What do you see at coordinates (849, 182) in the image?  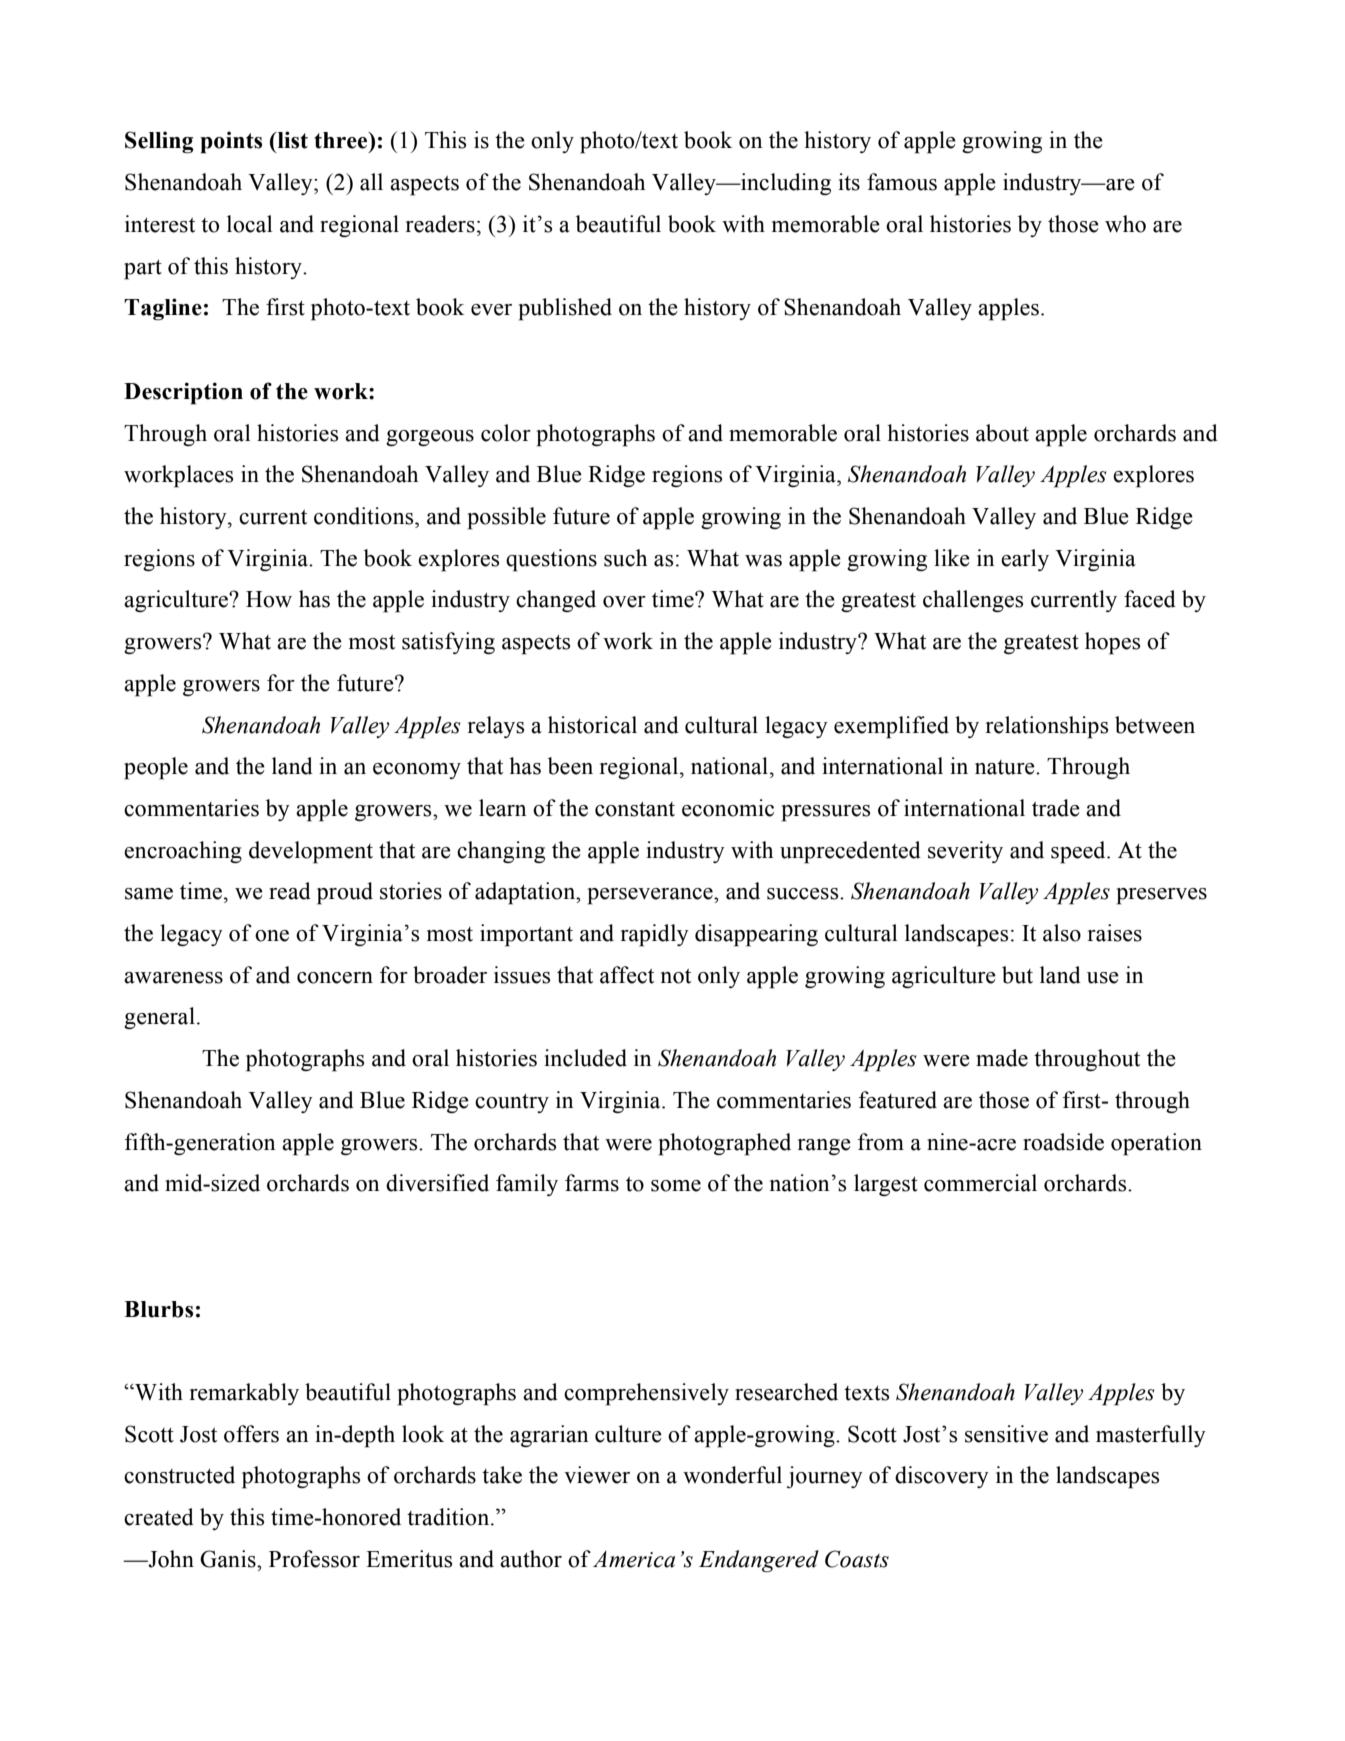 I see `its` at bounding box center [849, 182].
